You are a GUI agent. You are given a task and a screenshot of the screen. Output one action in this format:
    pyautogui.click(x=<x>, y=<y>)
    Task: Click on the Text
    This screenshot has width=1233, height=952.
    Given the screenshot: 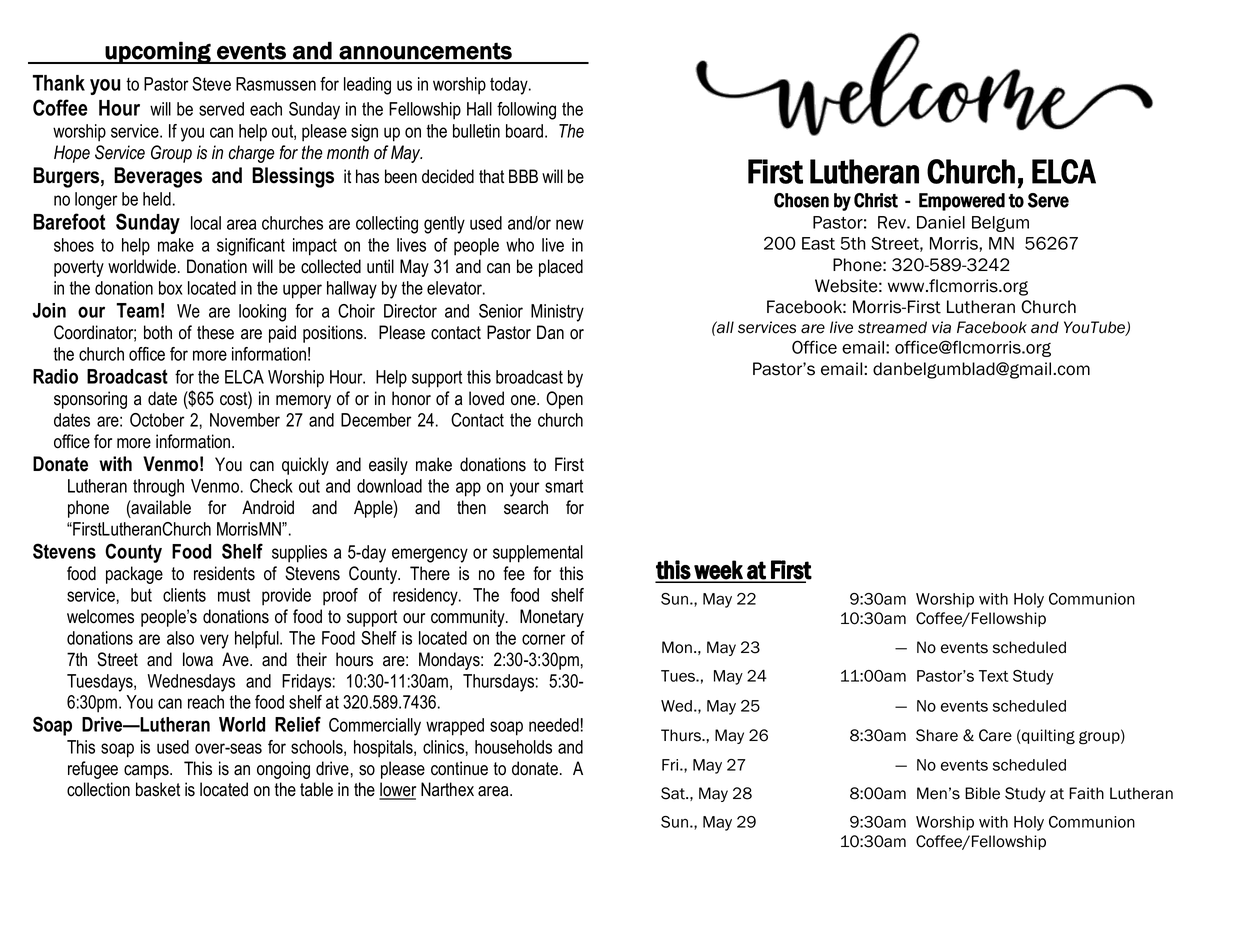 What is the action you would take?
    pyautogui.click(x=994, y=676)
